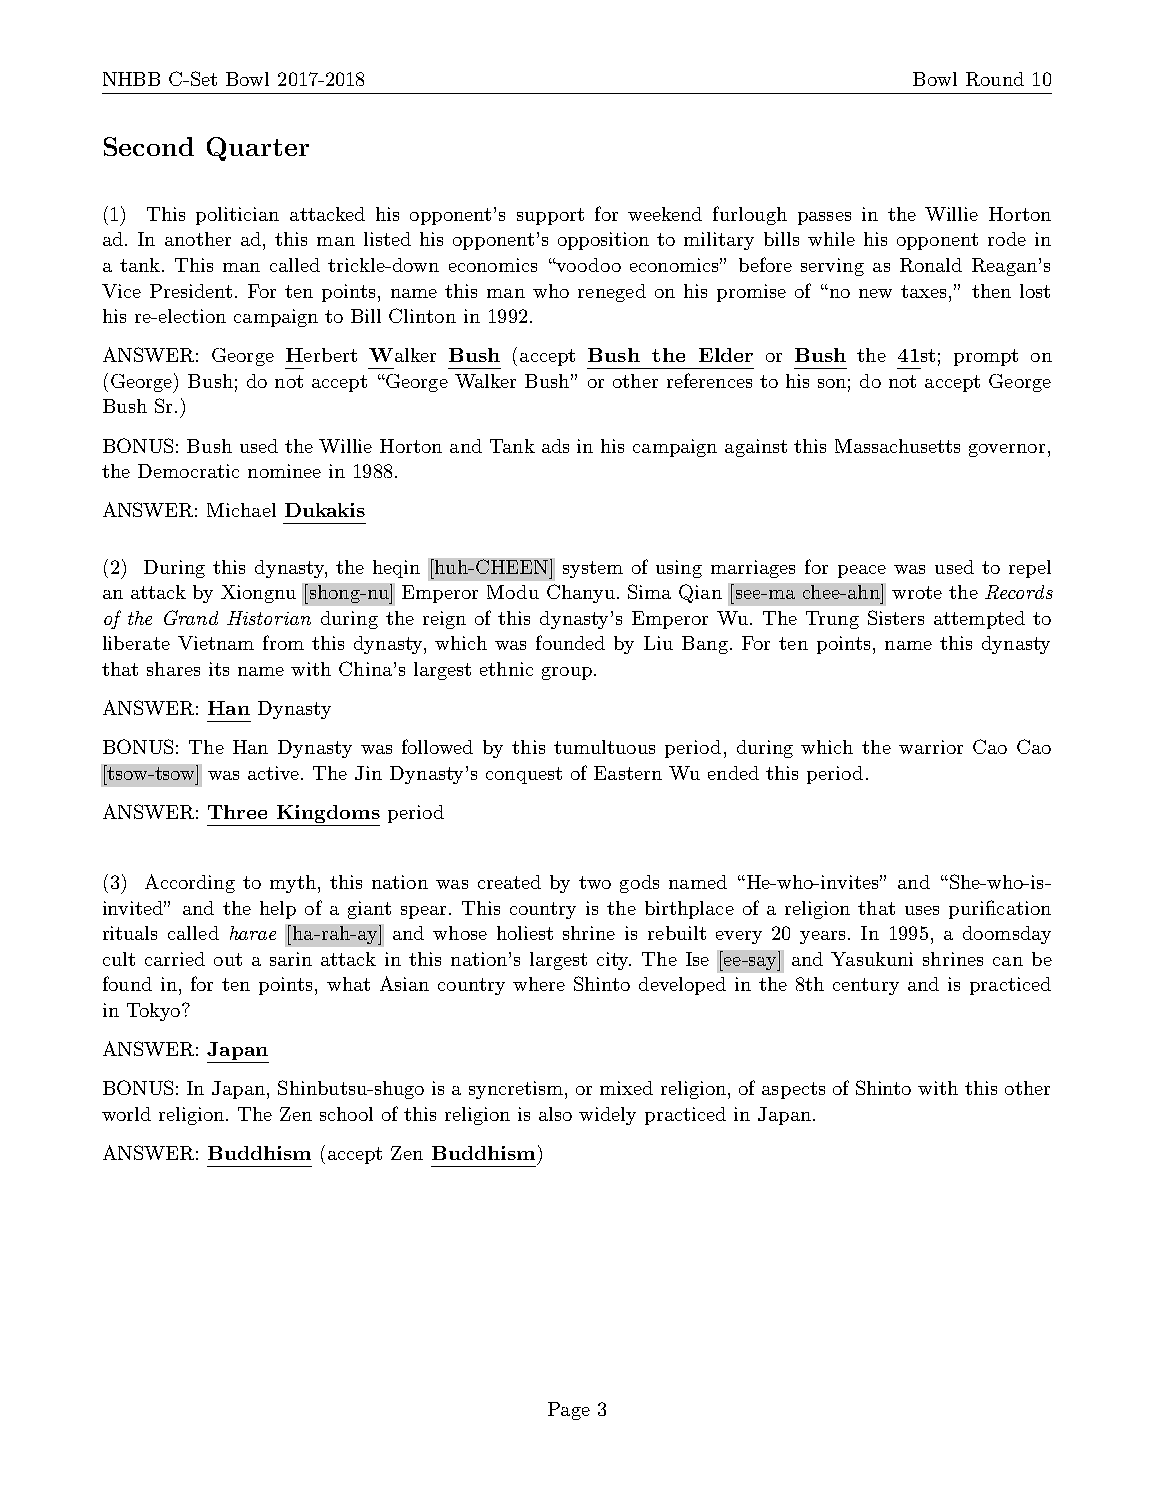  Describe the element at coordinates (258, 149) in the screenshot. I see `Quarter` at that location.
